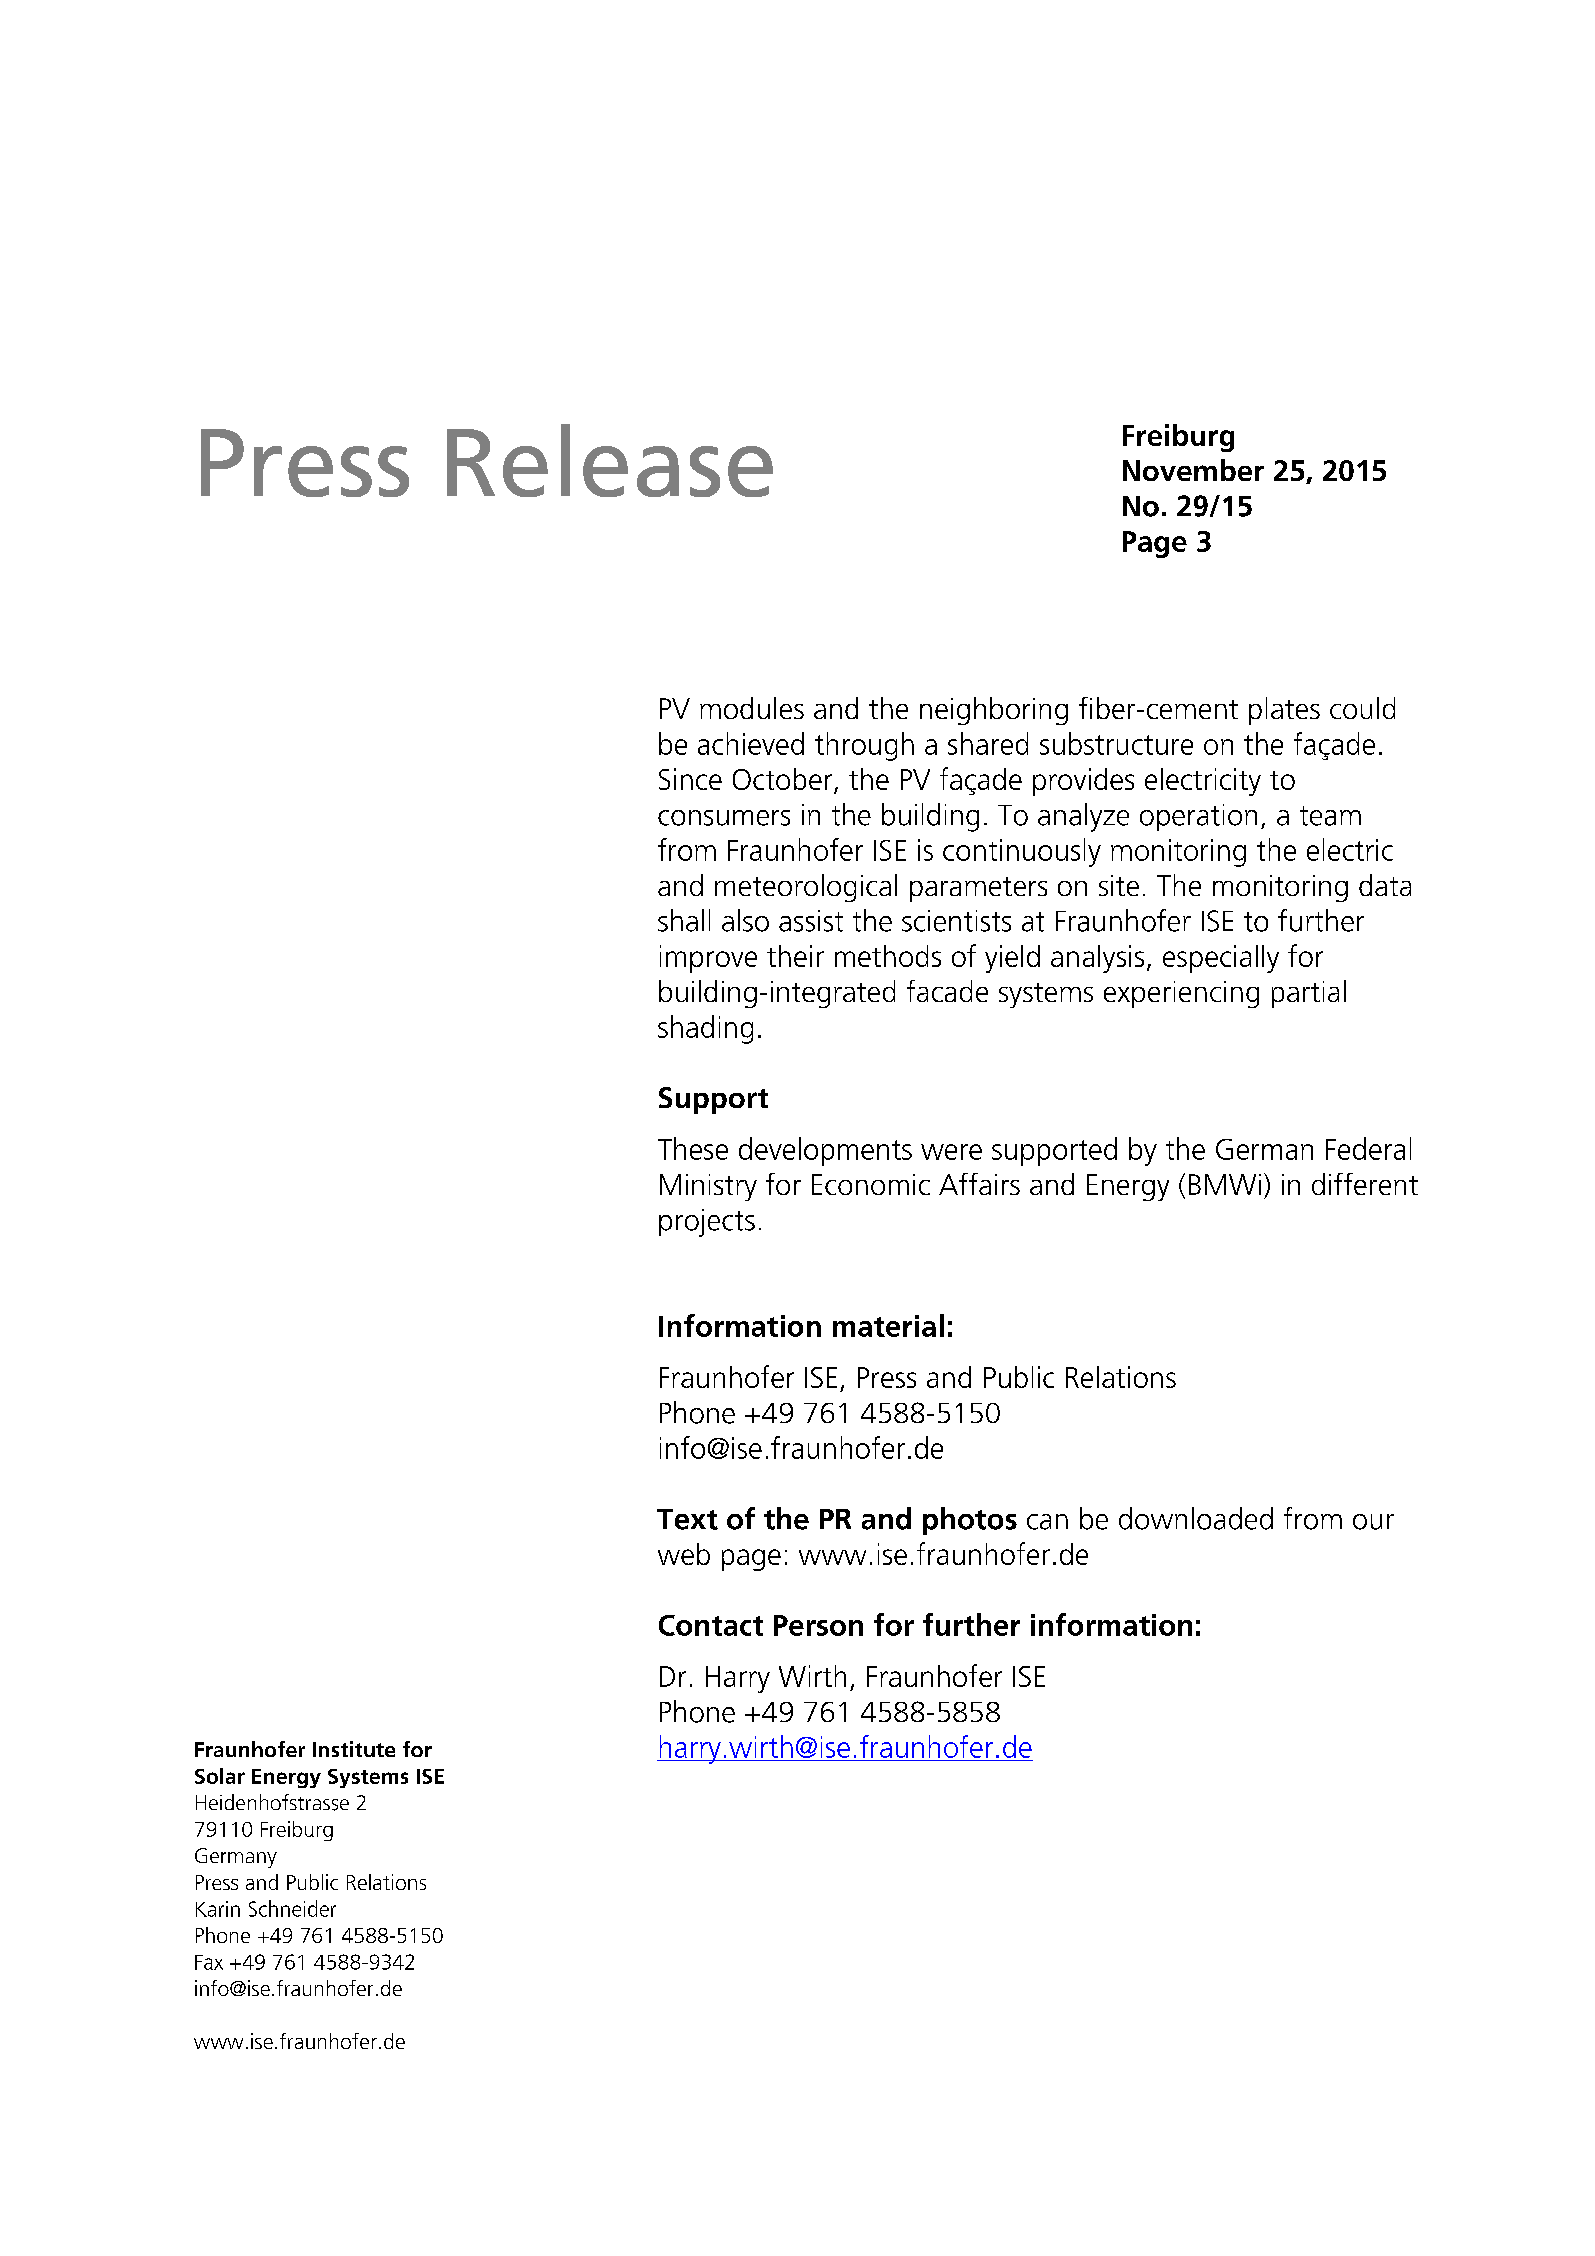 This page has width=1595, height=2256. I want to click on Person, so click(818, 1625).
